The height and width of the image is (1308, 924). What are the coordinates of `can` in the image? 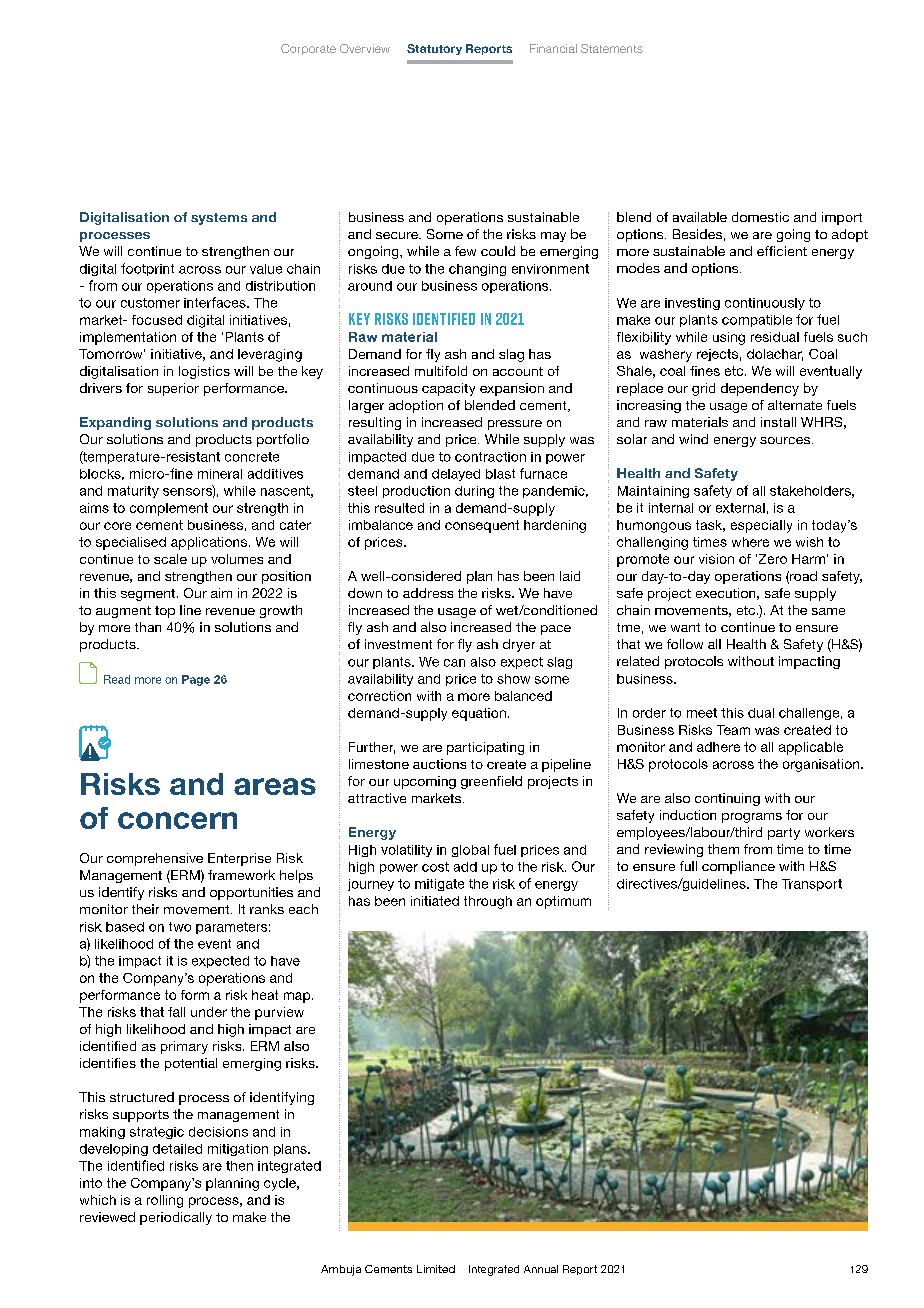 It's located at (454, 663).
